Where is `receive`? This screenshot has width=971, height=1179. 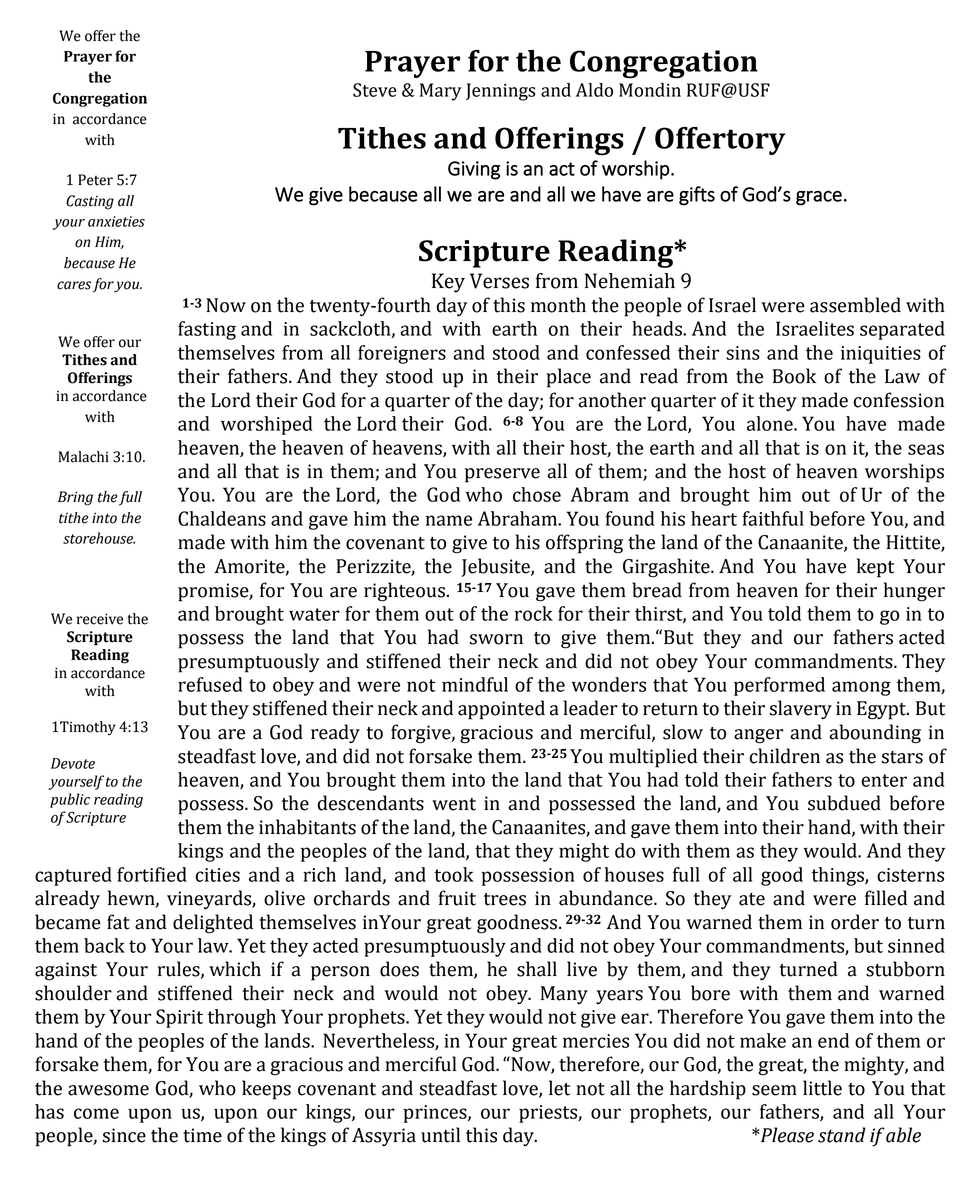 receive is located at coordinates (100, 619).
